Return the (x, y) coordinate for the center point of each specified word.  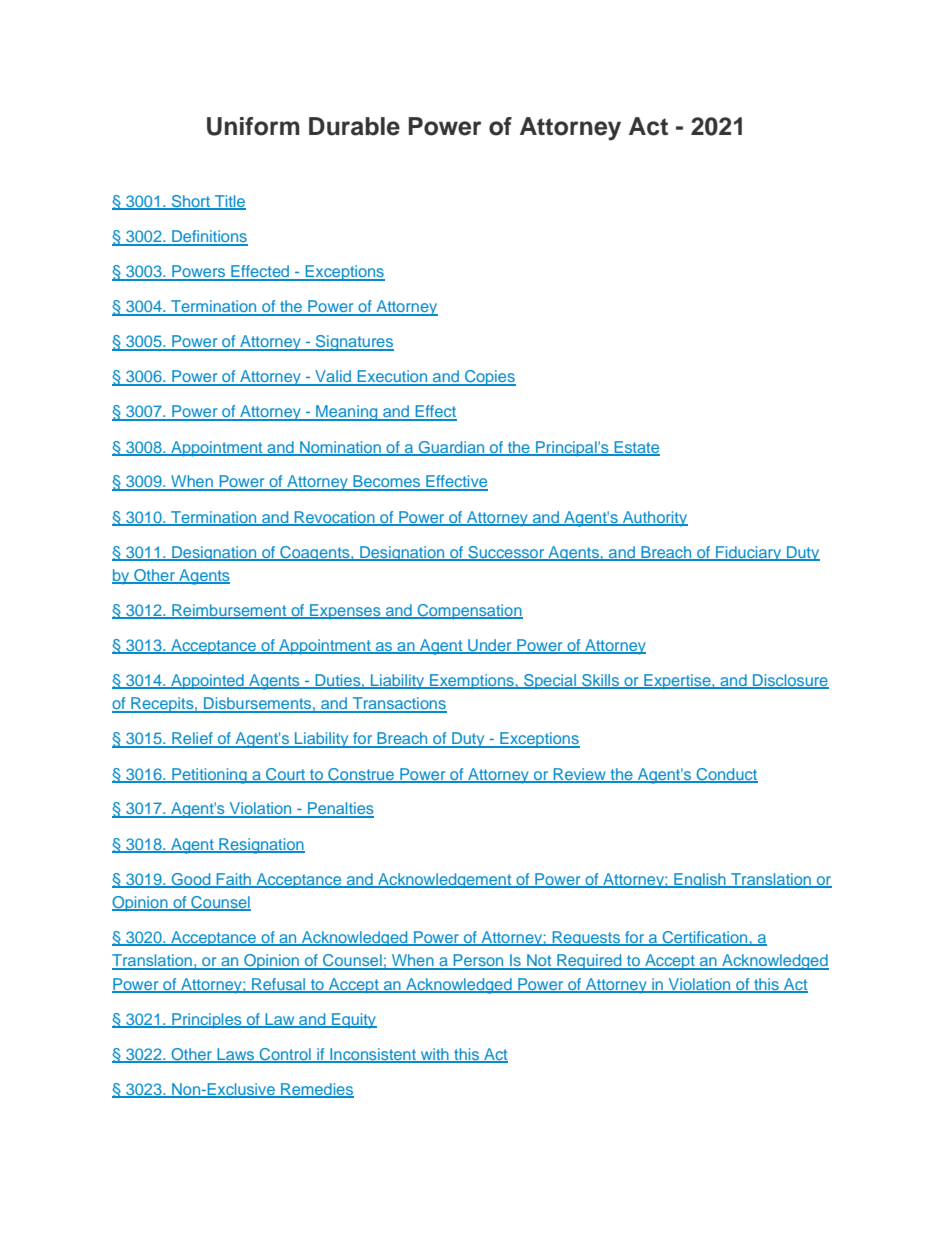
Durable (354, 126)
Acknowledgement (445, 880)
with (434, 1055)
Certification (705, 938)
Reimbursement (229, 611)
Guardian (451, 448)
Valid (333, 377)
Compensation (469, 612)
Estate (636, 448)
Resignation (261, 846)
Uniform (253, 126)
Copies (489, 378)
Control (285, 1055)
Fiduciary (749, 553)
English (700, 880)
